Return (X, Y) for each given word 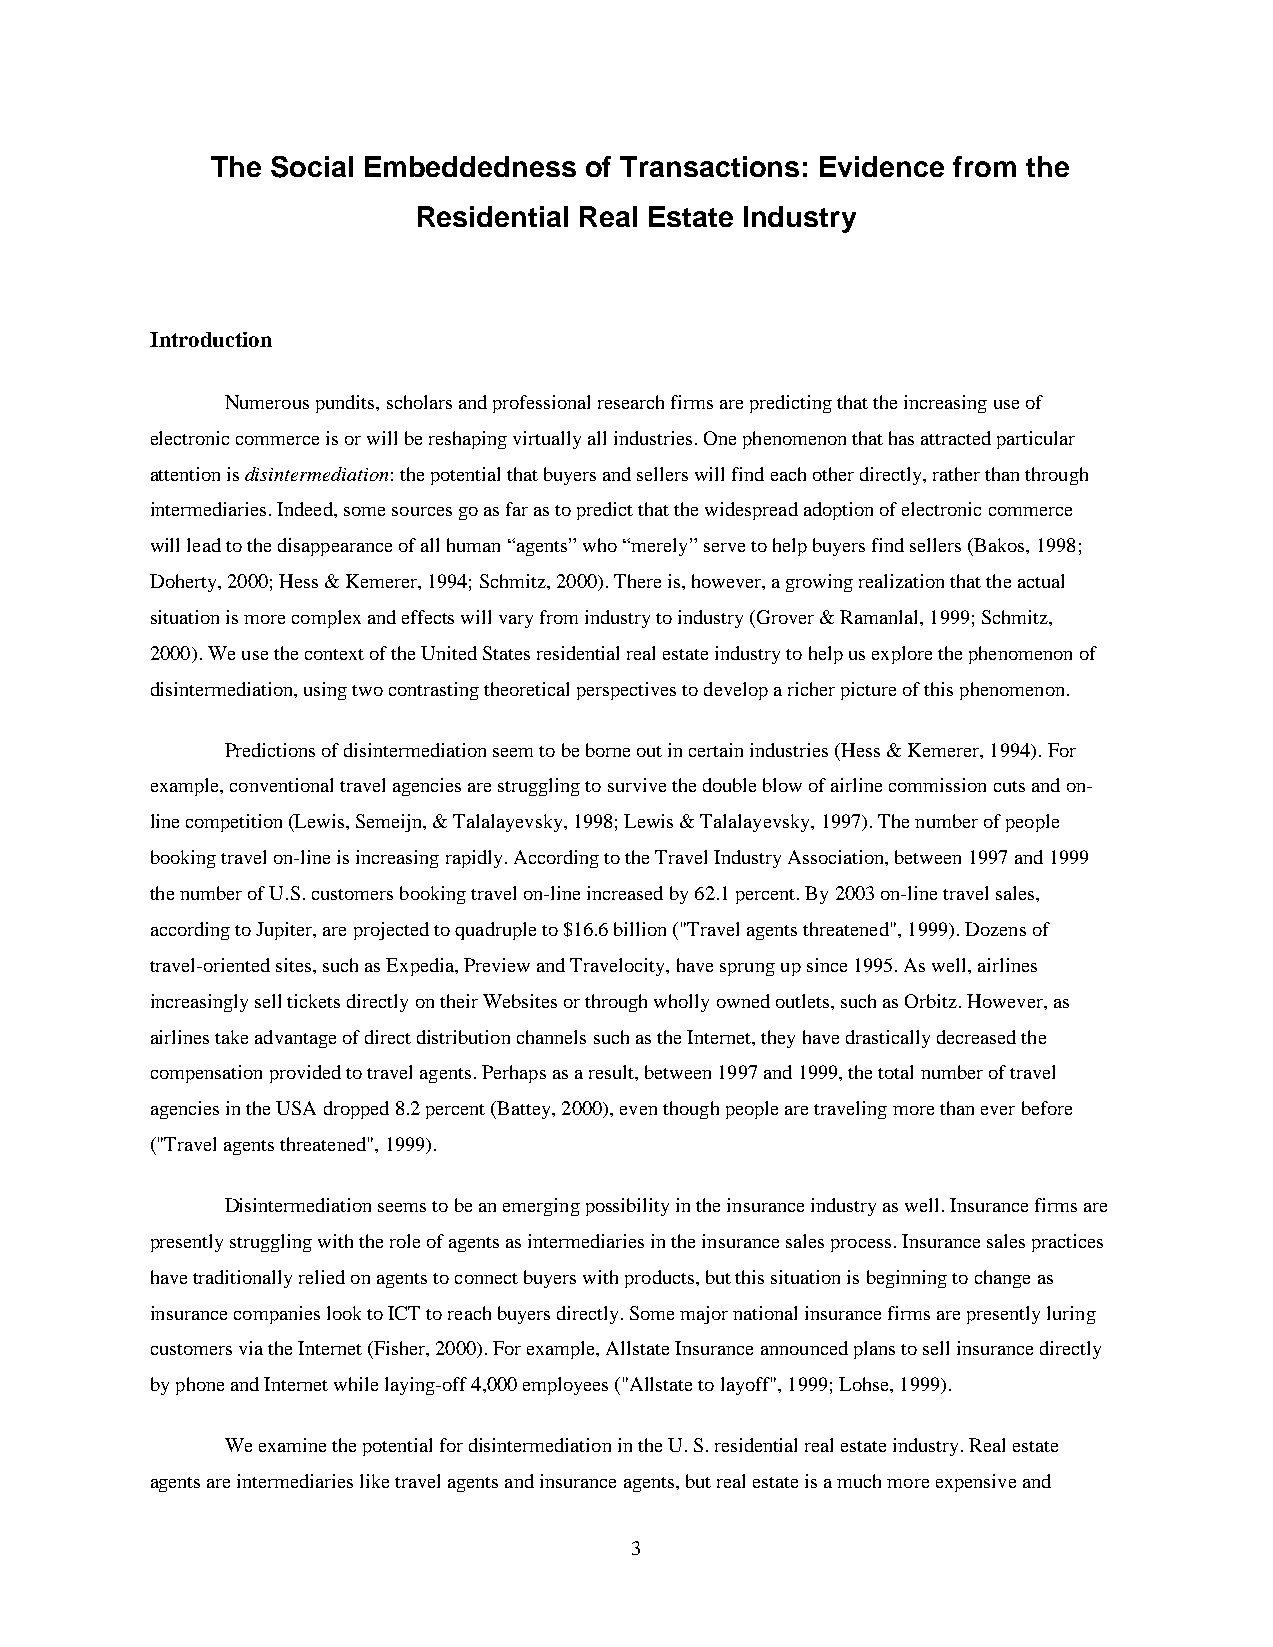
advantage (295, 1039)
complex (326, 619)
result (612, 1072)
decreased (976, 1037)
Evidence (882, 166)
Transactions (709, 166)
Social (312, 167)
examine (292, 1445)
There (637, 581)
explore (902, 655)
